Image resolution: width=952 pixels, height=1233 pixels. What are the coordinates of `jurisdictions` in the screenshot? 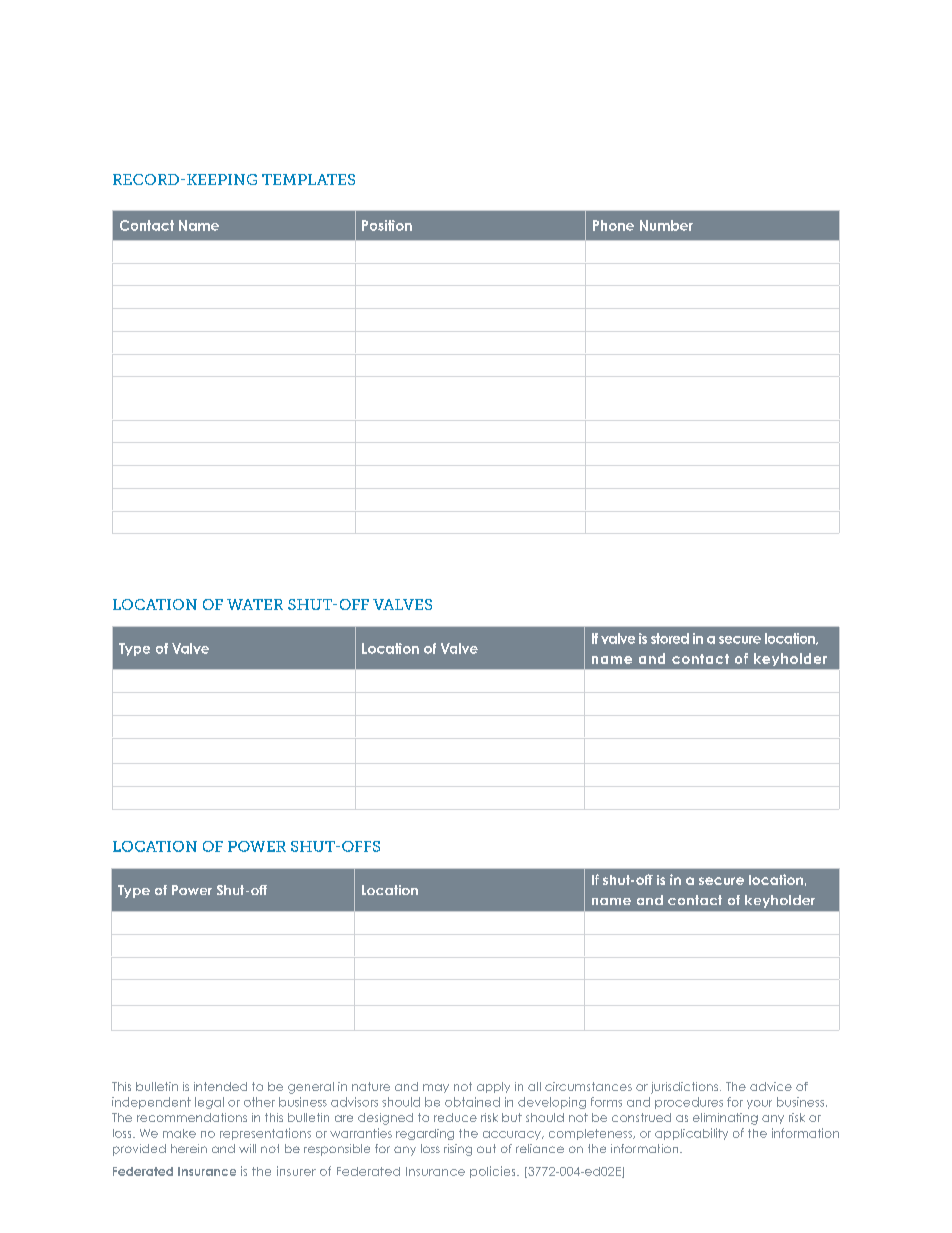 It's located at (684, 1088).
